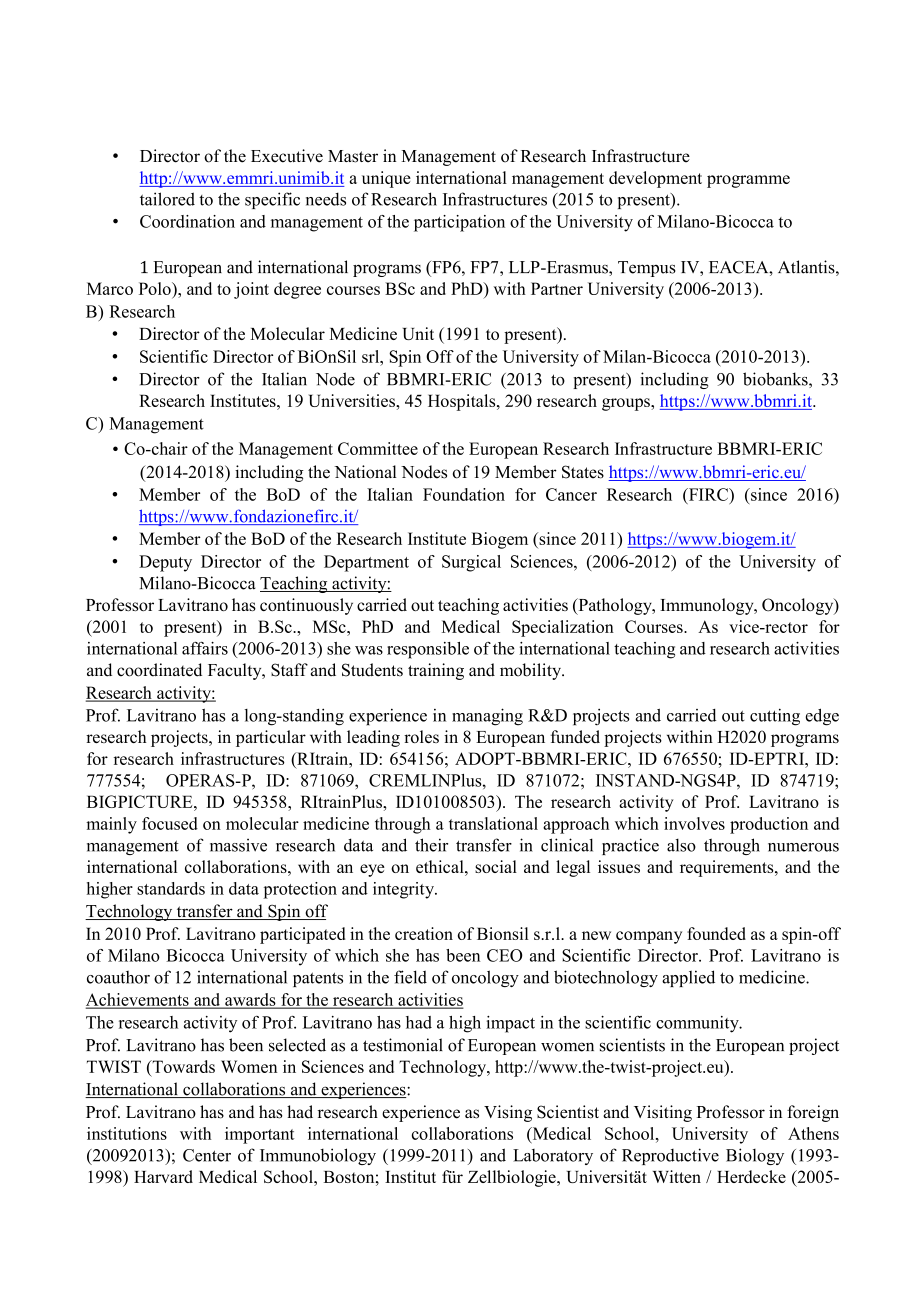 This image has width=924, height=1308. What do you see at coordinates (775, 717) in the image?
I see `cutting` at bounding box center [775, 717].
